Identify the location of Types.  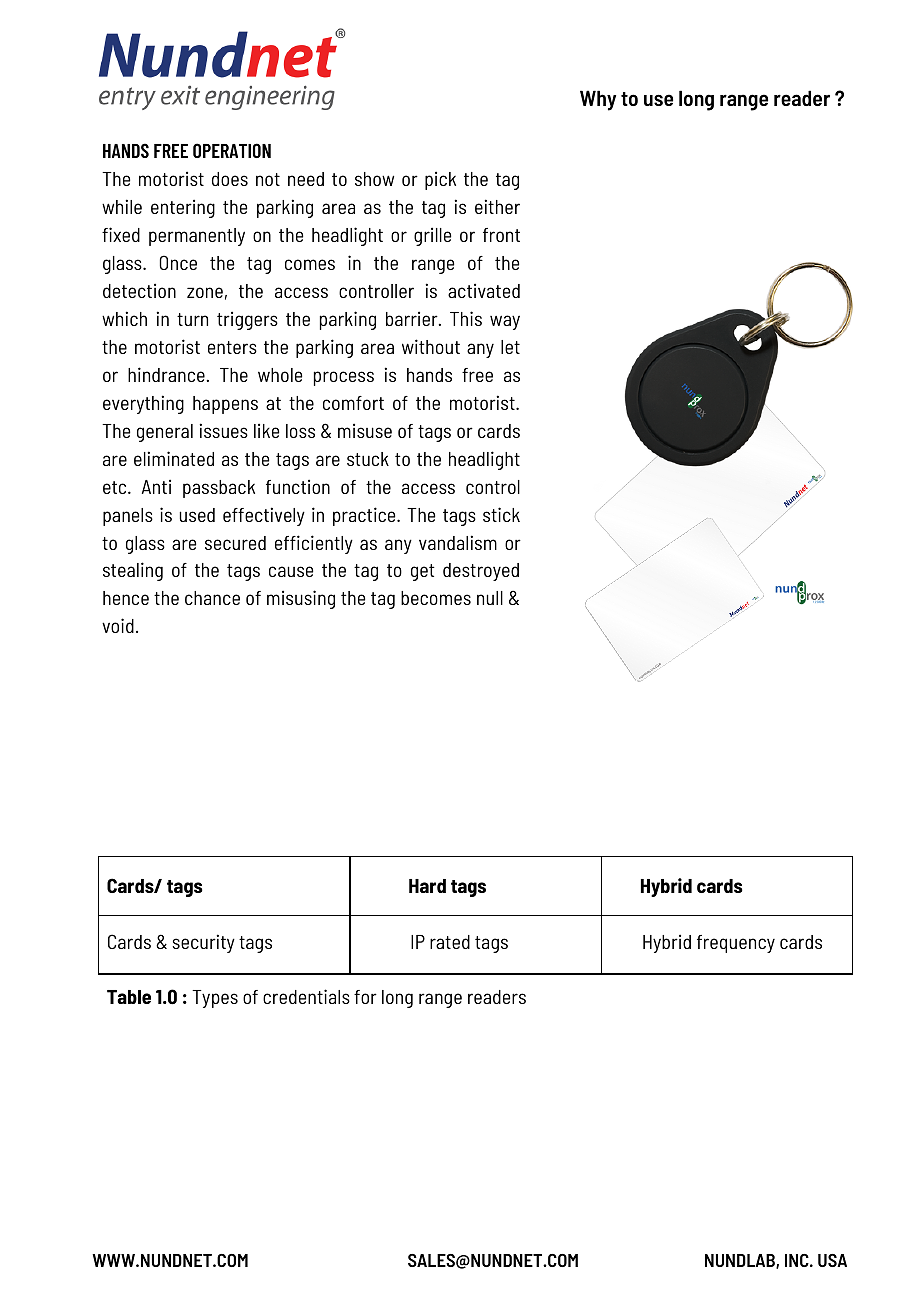
(215, 999).
